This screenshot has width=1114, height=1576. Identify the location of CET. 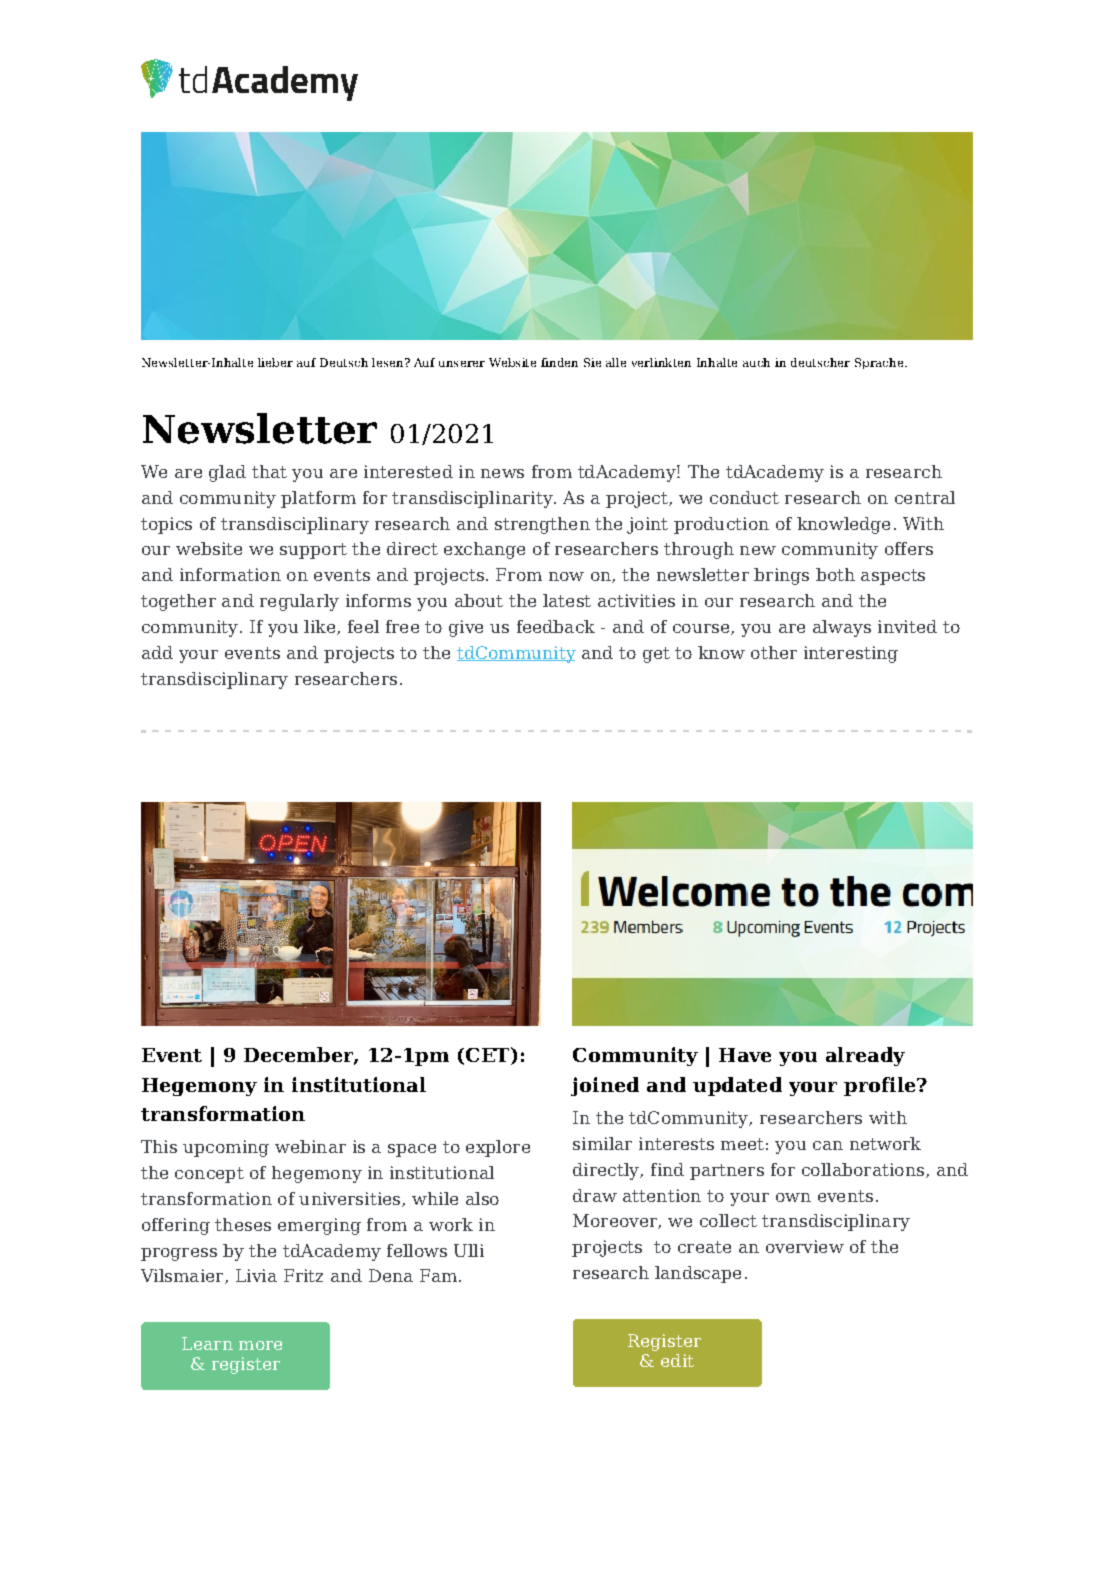
(489, 1056).
